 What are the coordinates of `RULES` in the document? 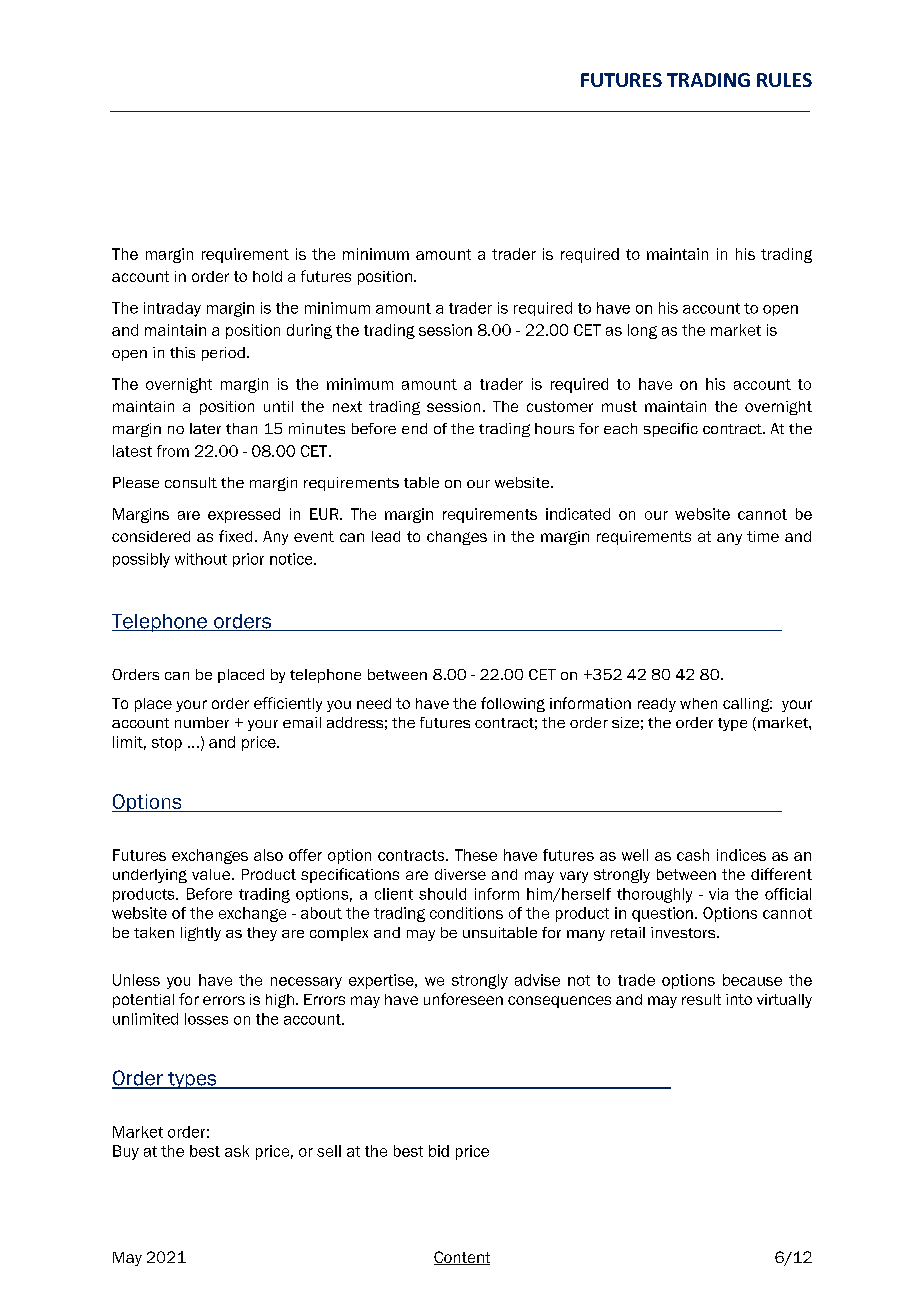 It's located at (784, 80).
